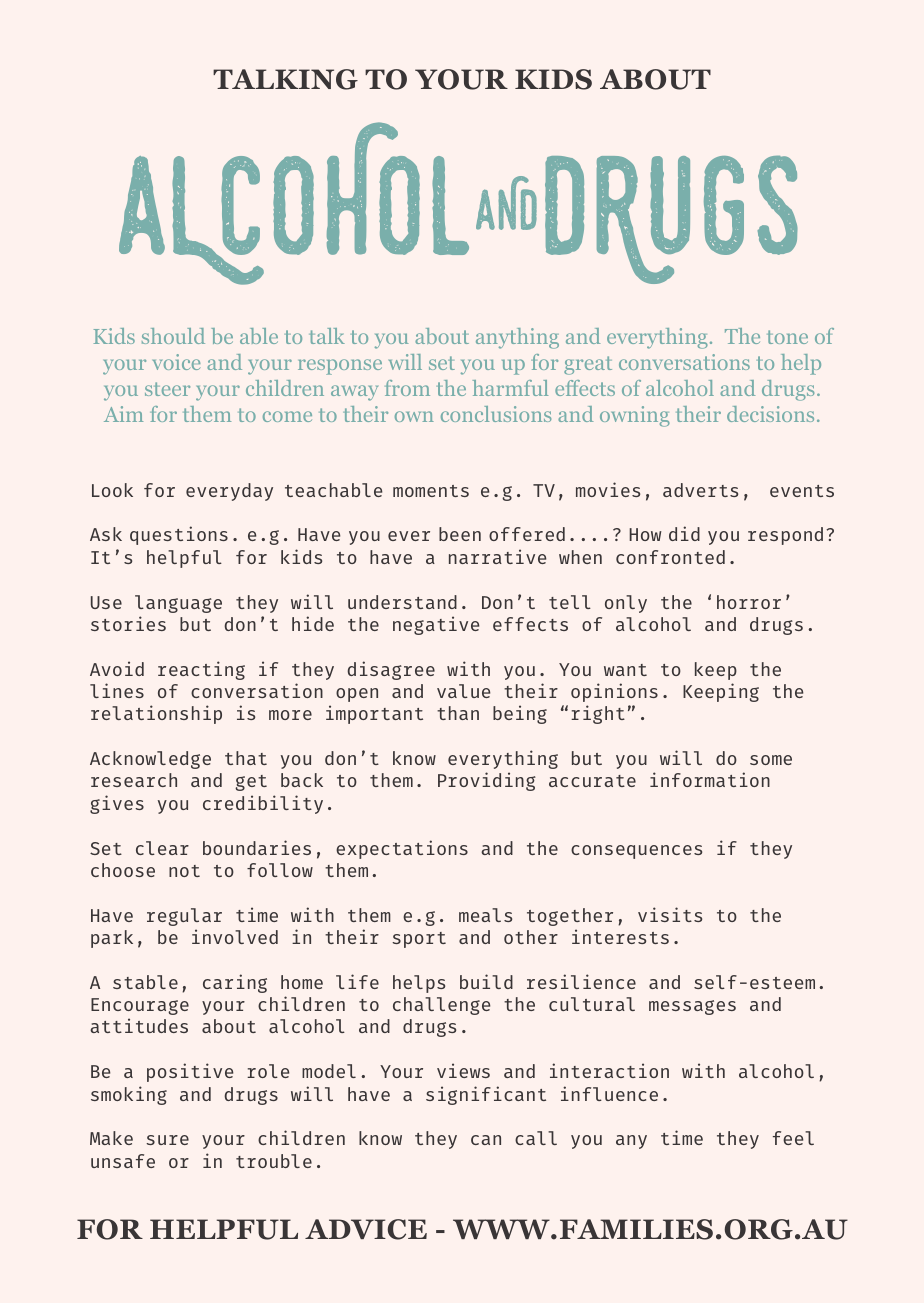  What do you see at coordinates (156, 714) in the document?
I see `relationship` at bounding box center [156, 714].
